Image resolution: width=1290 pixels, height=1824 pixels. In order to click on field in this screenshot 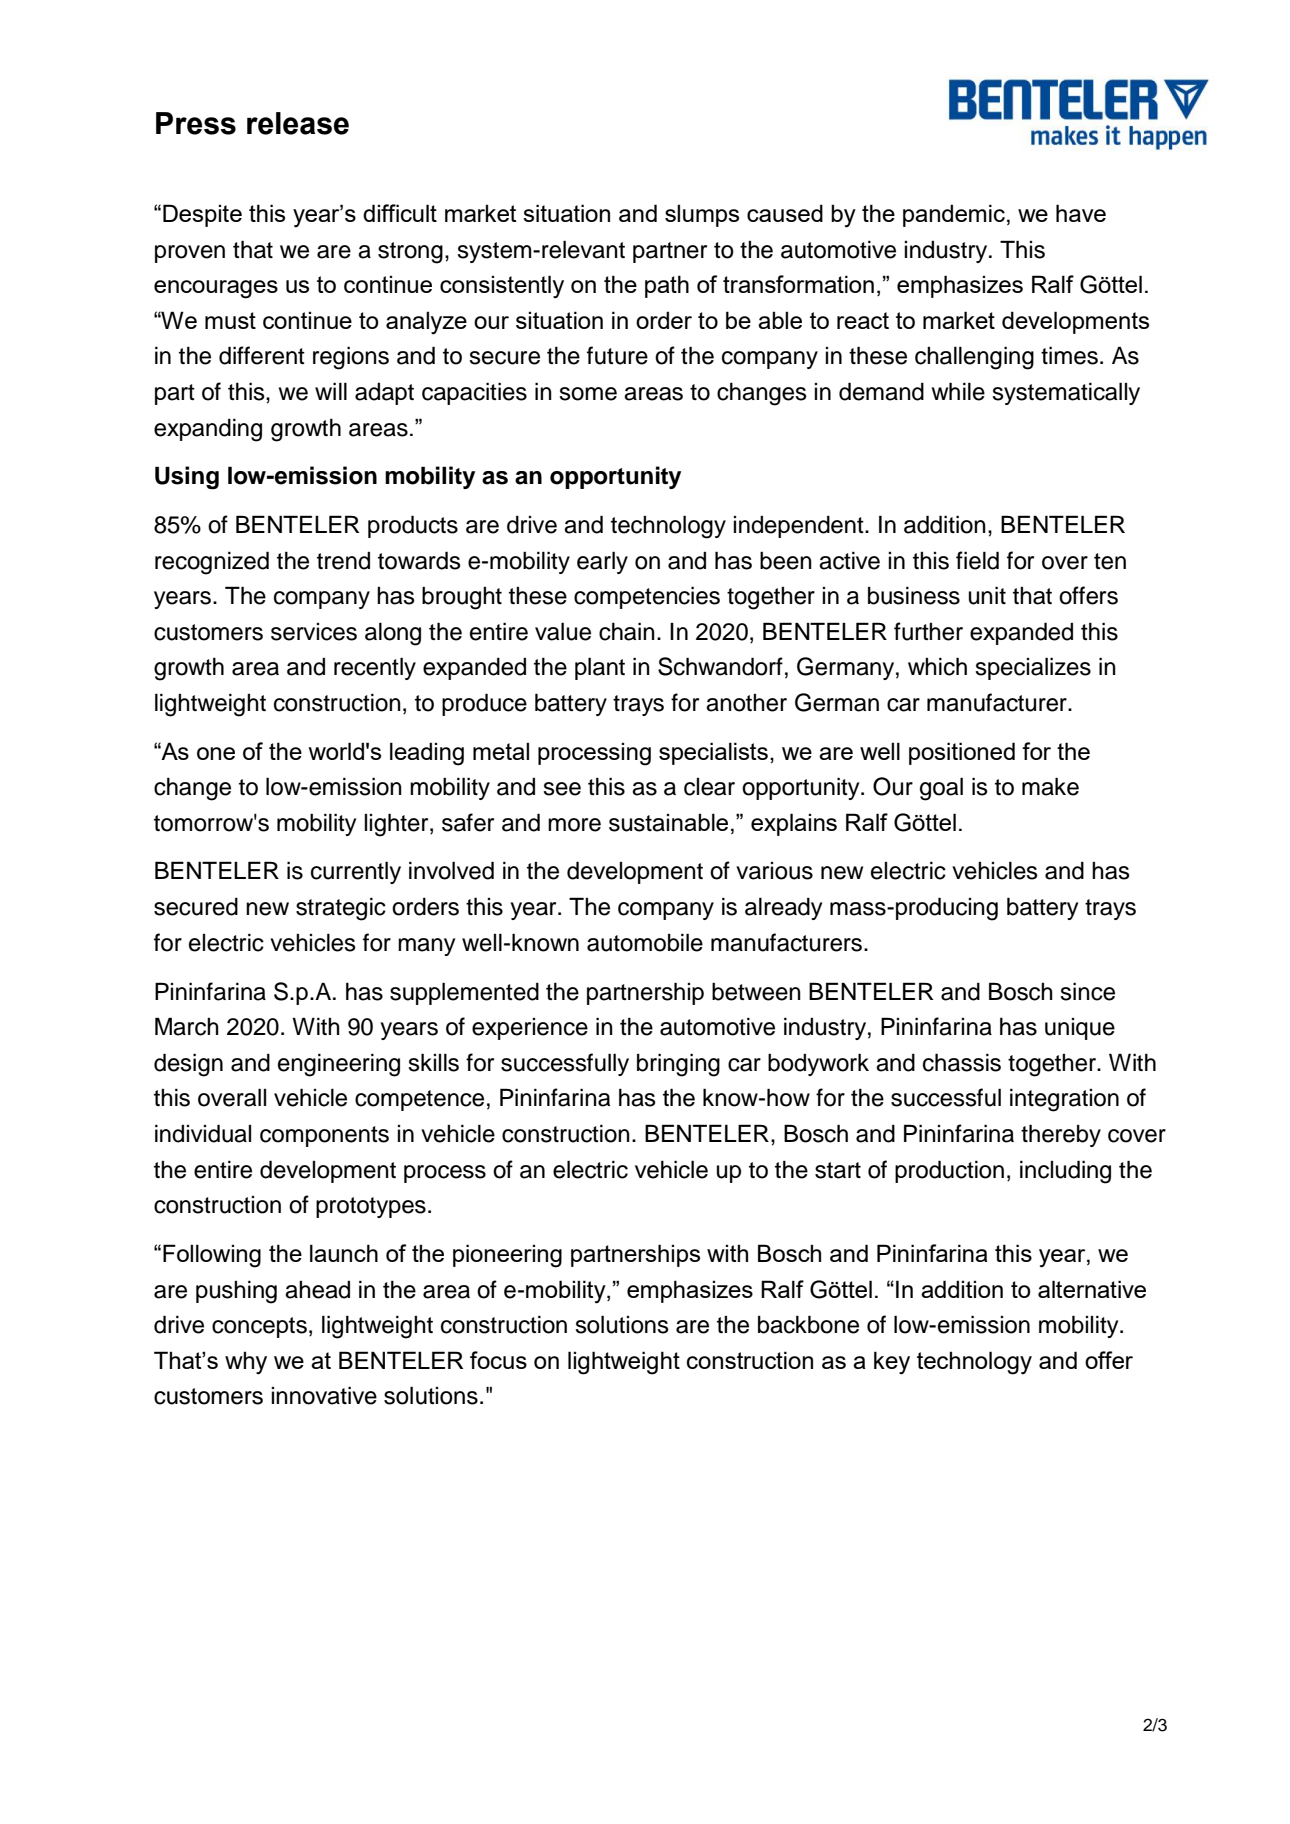, I will do `click(977, 560)`.
